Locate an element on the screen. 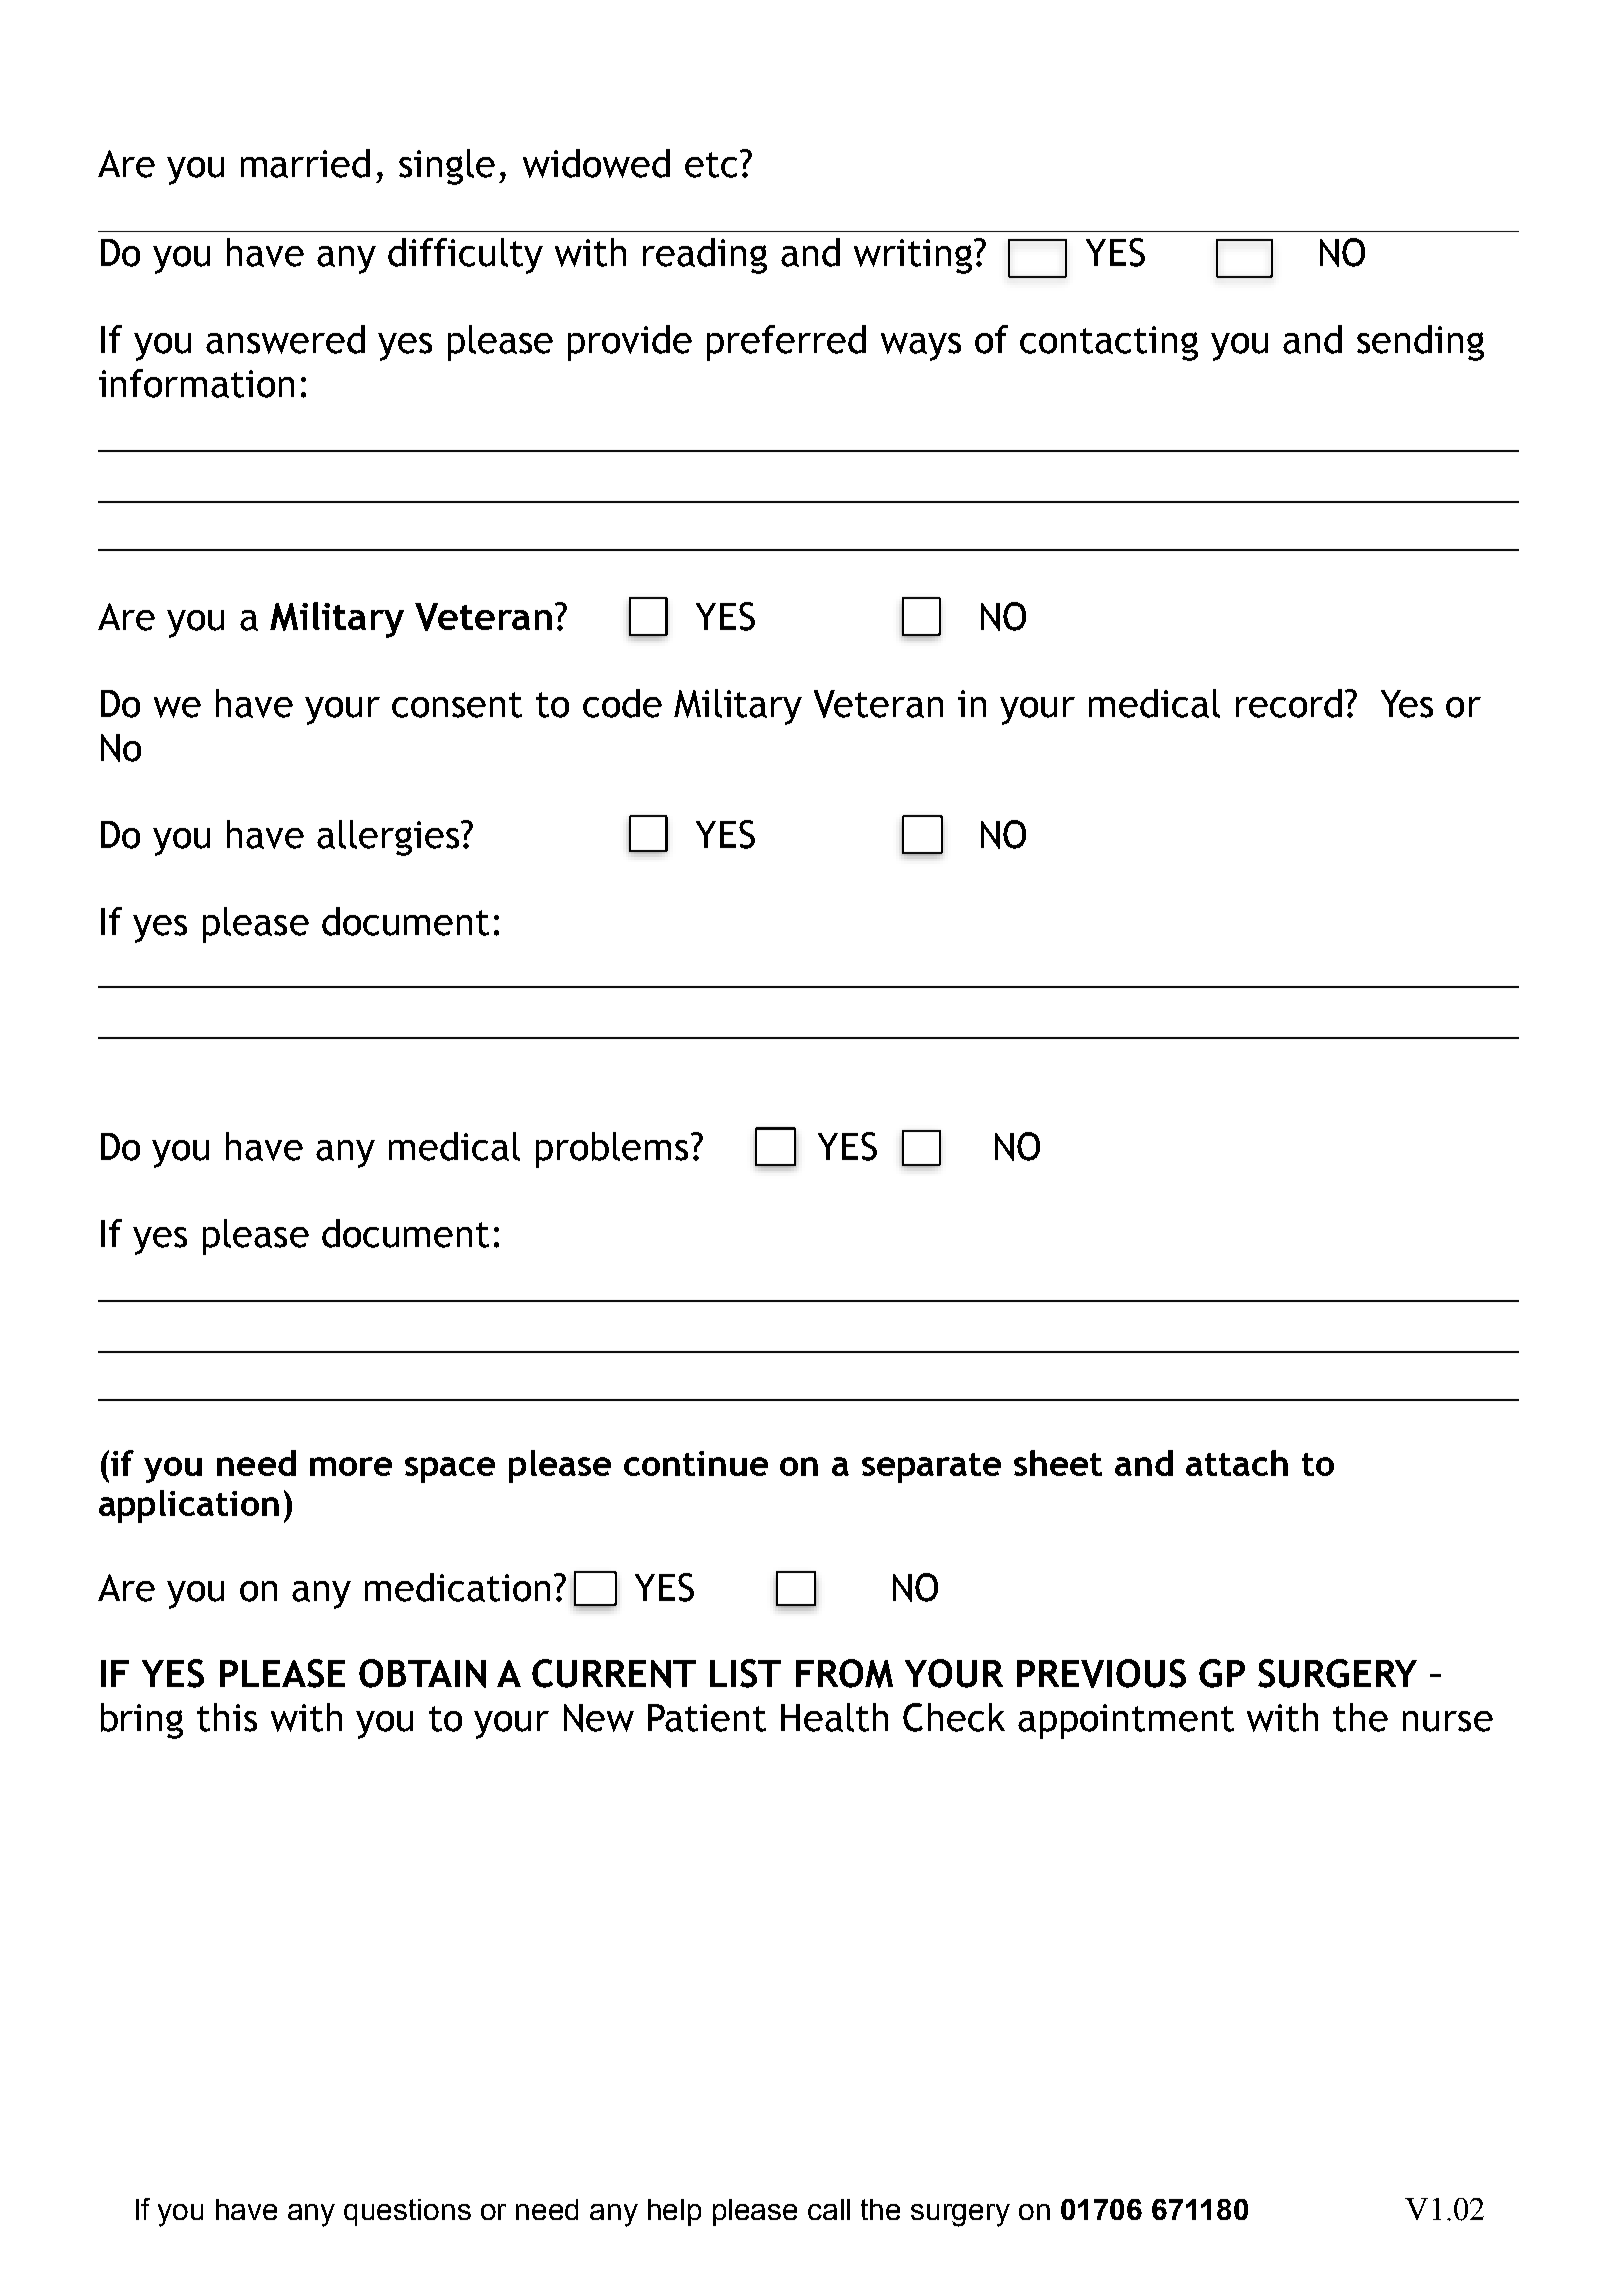 The width and height of the screenshot is (1617, 2288). attach is located at coordinates (1237, 1463).
